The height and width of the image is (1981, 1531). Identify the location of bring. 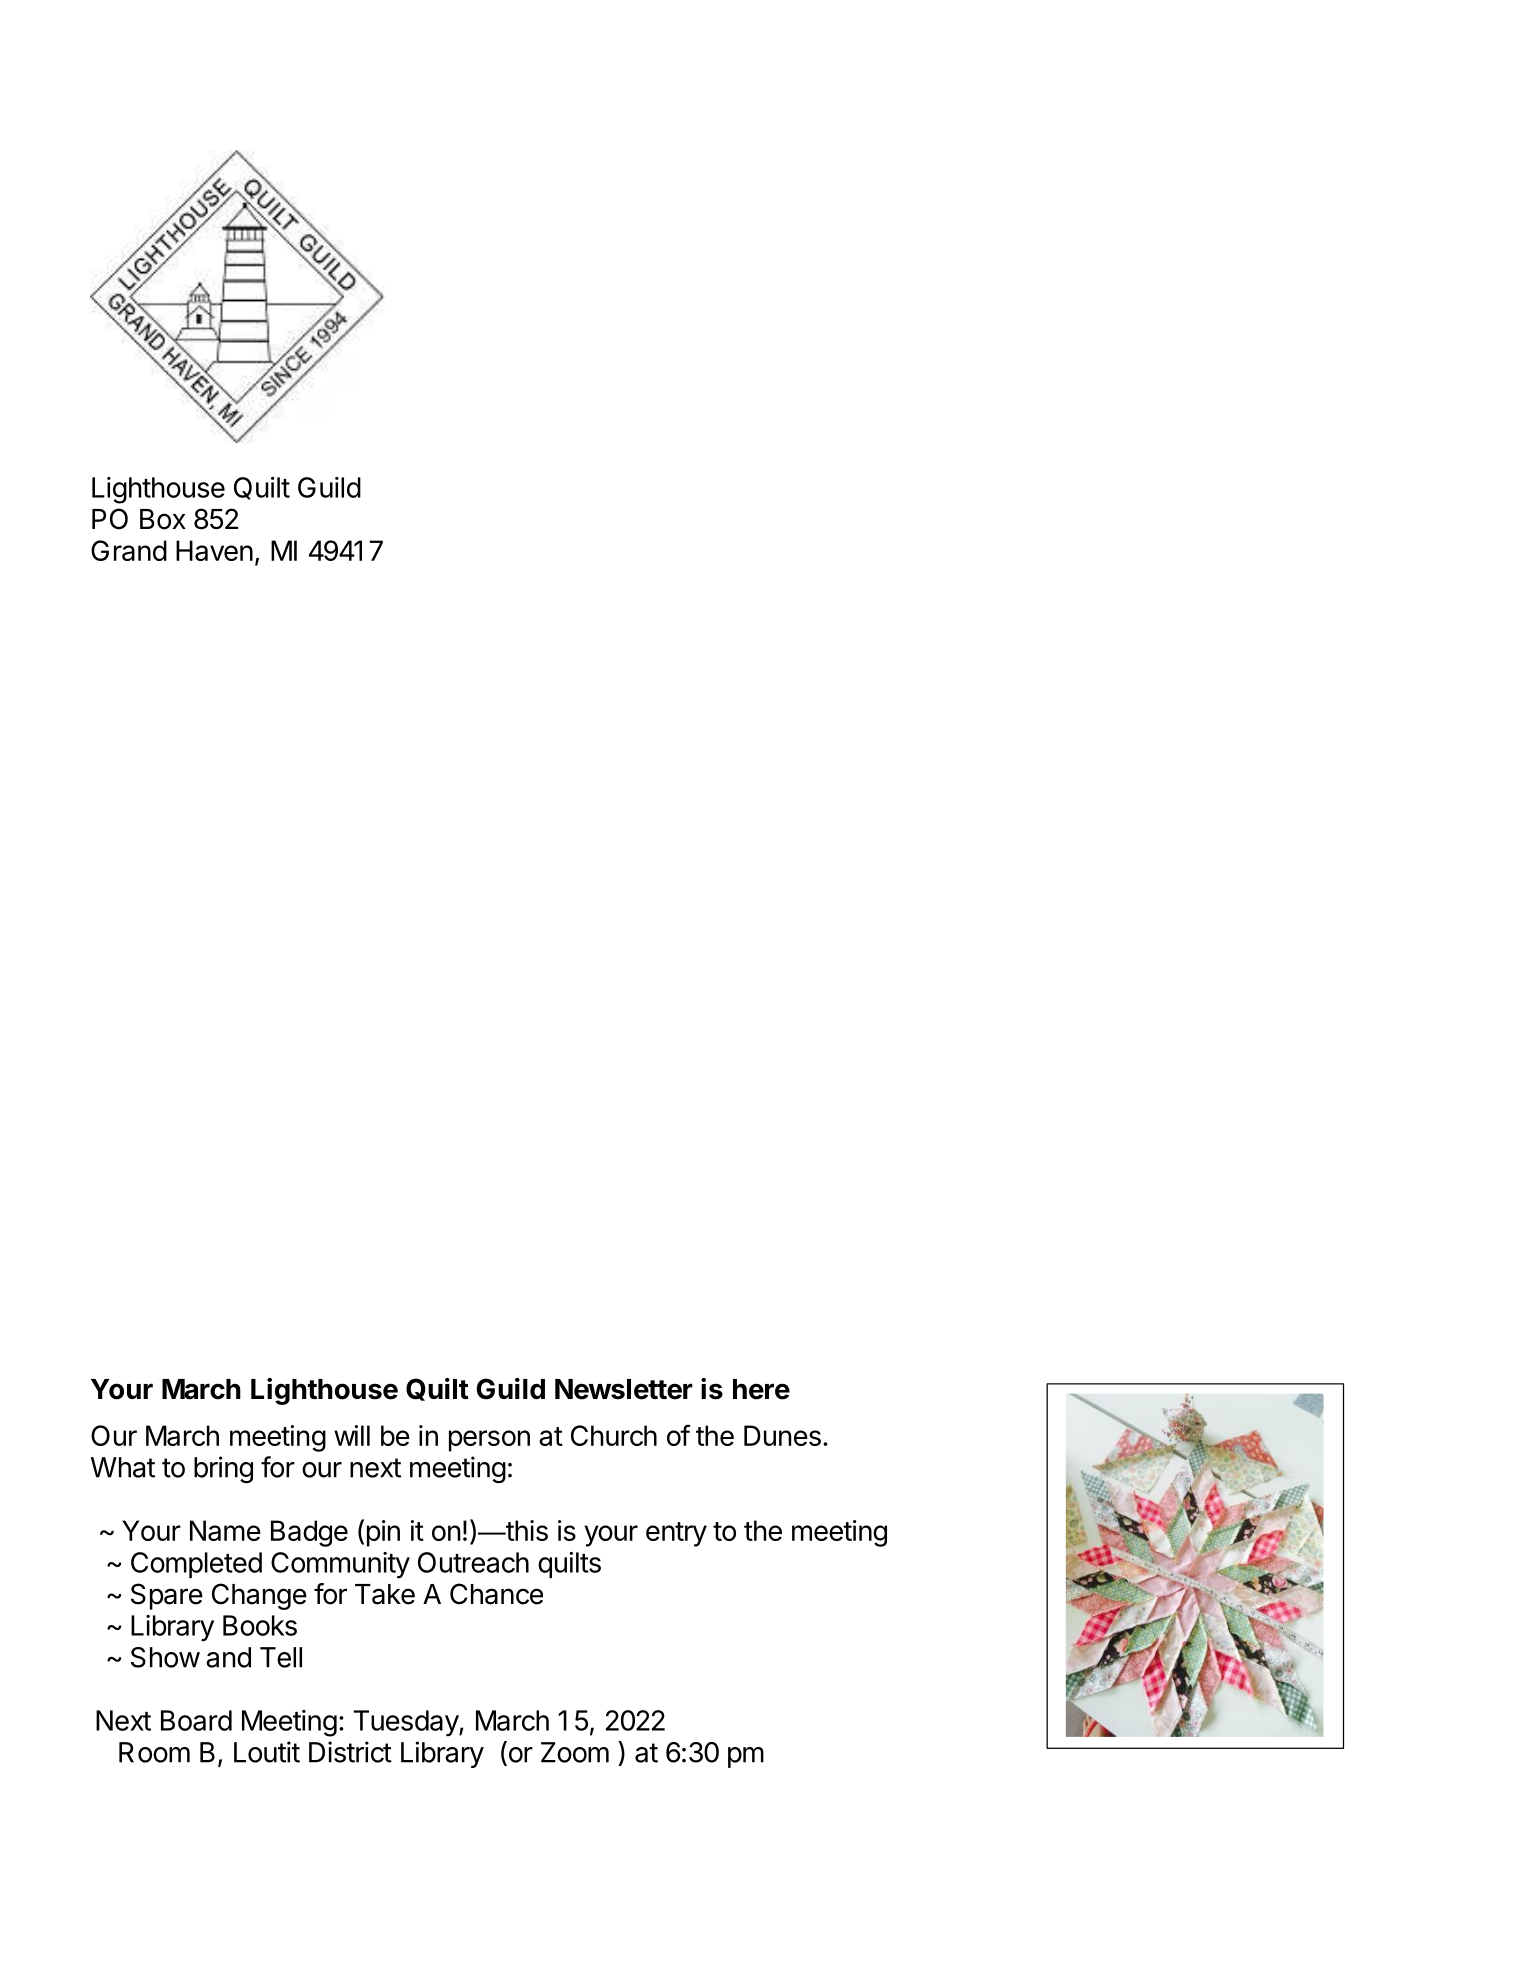
(223, 1469).
